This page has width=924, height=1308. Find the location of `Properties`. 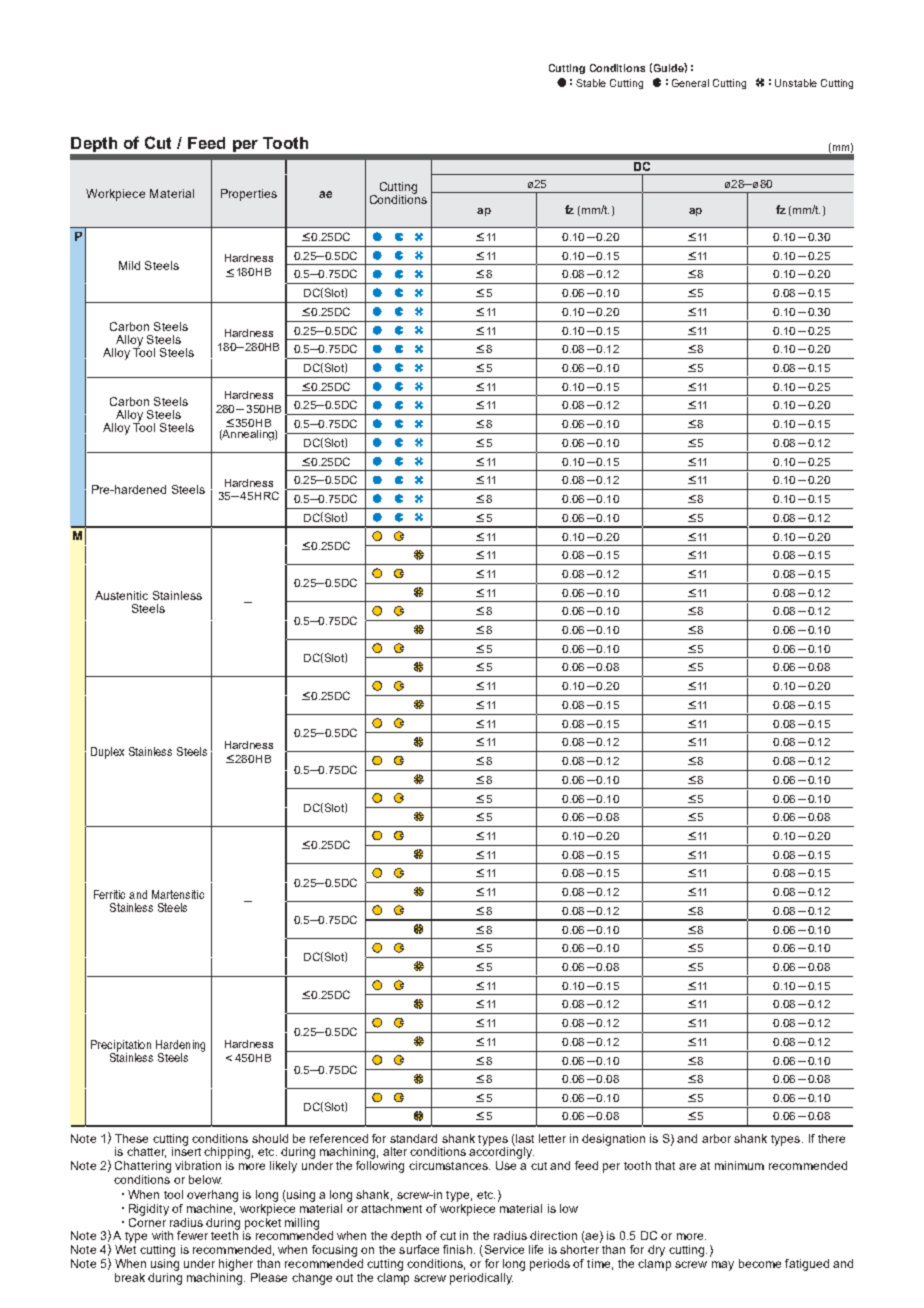

Properties is located at coordinates (249, 195).
